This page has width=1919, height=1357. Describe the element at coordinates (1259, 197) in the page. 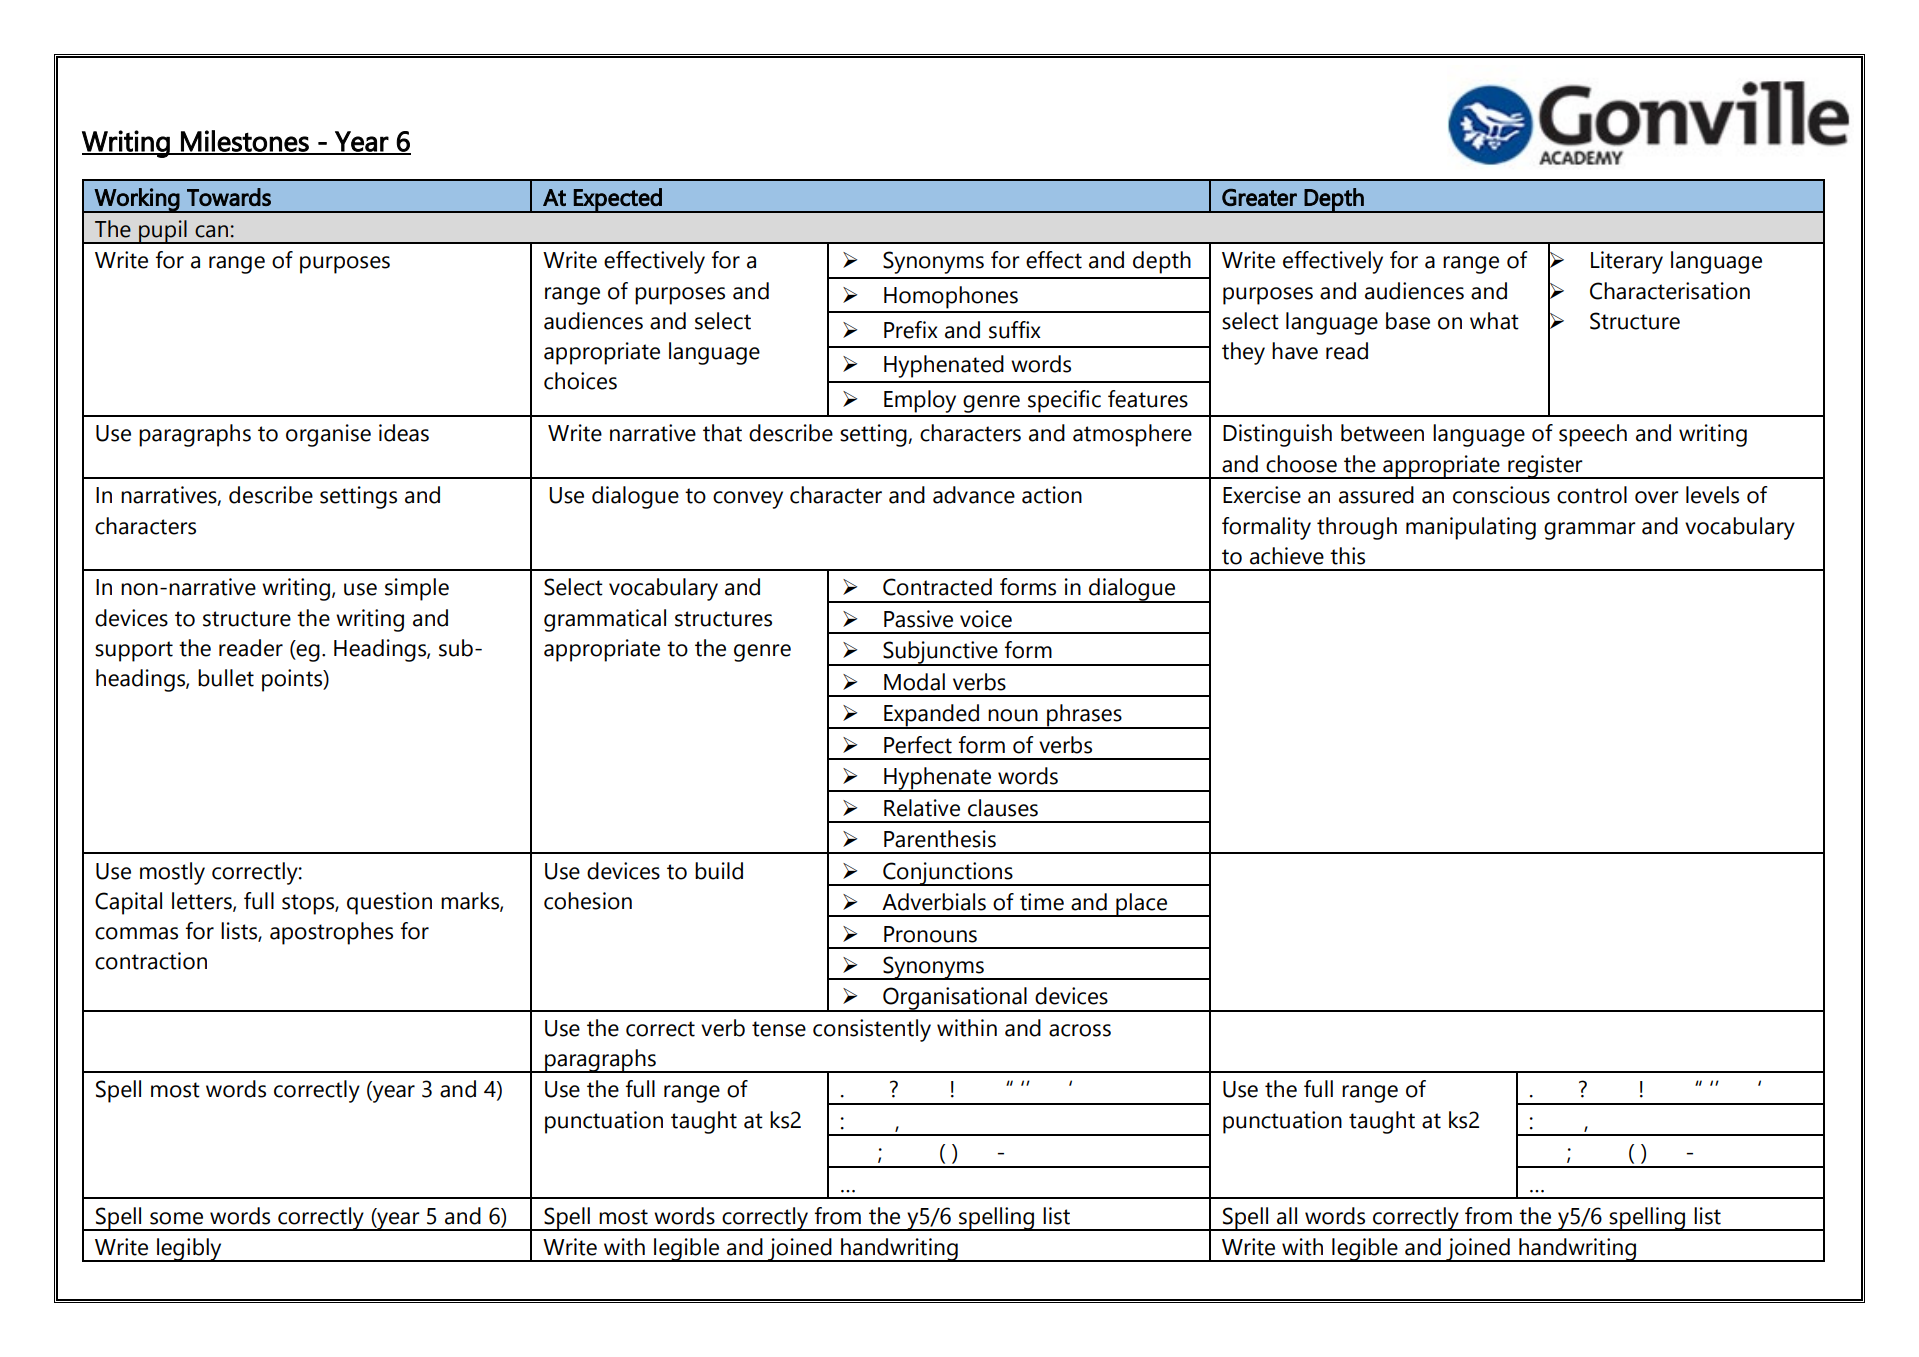

I see `Greater` at that location.
